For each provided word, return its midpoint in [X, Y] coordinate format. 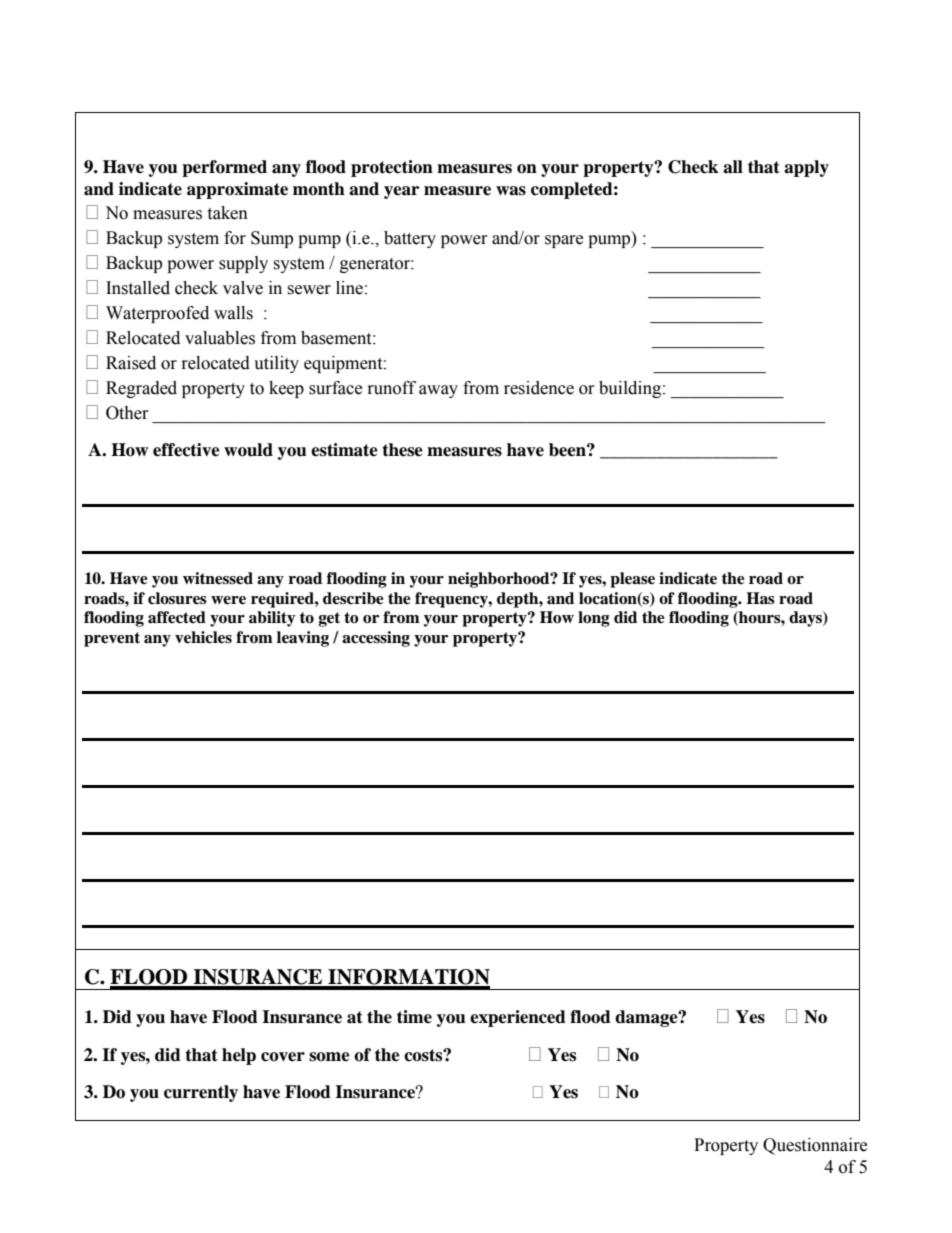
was [511, 191]
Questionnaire [815, 1146]
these [402, 450]
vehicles [203, 637]
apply [806, 168]
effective [186, 450]
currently [201, 1093]
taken [227, 213]
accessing [376, 639]
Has [760, 598]
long [594, 619]
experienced [518, 1018]
